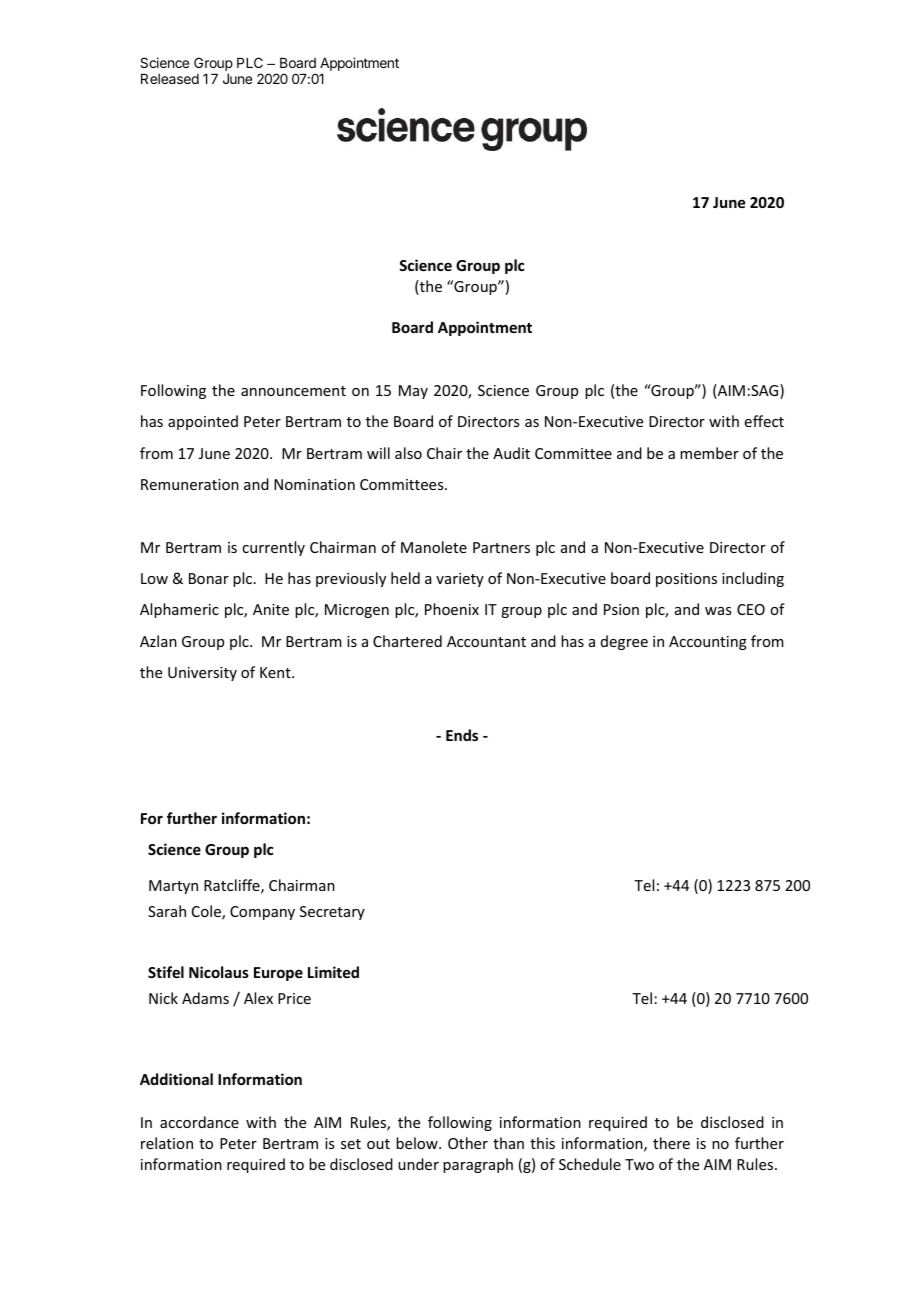 The image size is (924, 1309). I want to click on Phoenix, so click(452, 609).
